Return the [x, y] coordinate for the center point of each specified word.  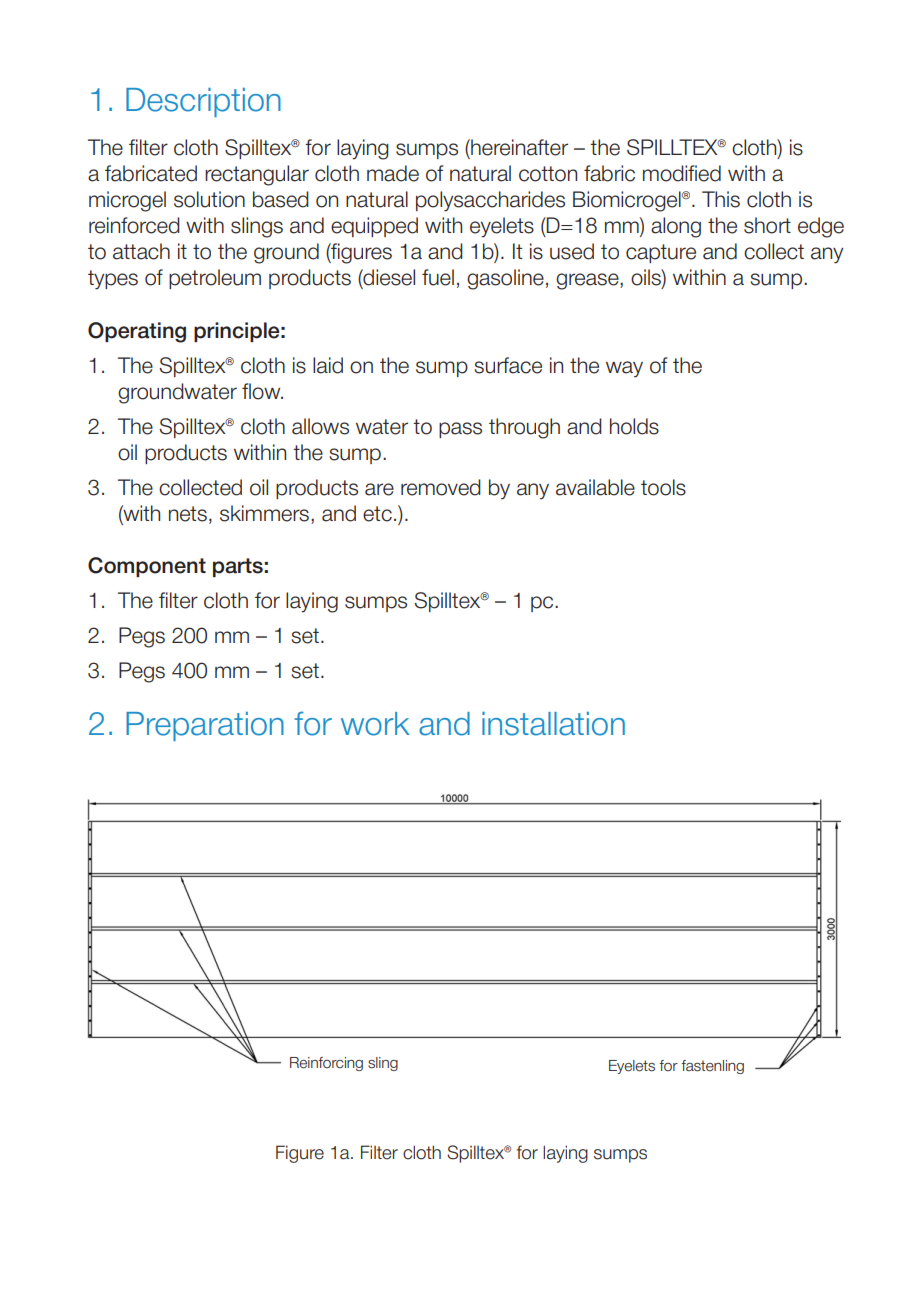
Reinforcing [326, 1064]
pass [460, 430]
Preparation [205, 726]
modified [682, 173]
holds [634, 426]
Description [203, 102]
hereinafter [518, 147]
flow [262, 391]
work [375, 724]
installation [553, 724]
